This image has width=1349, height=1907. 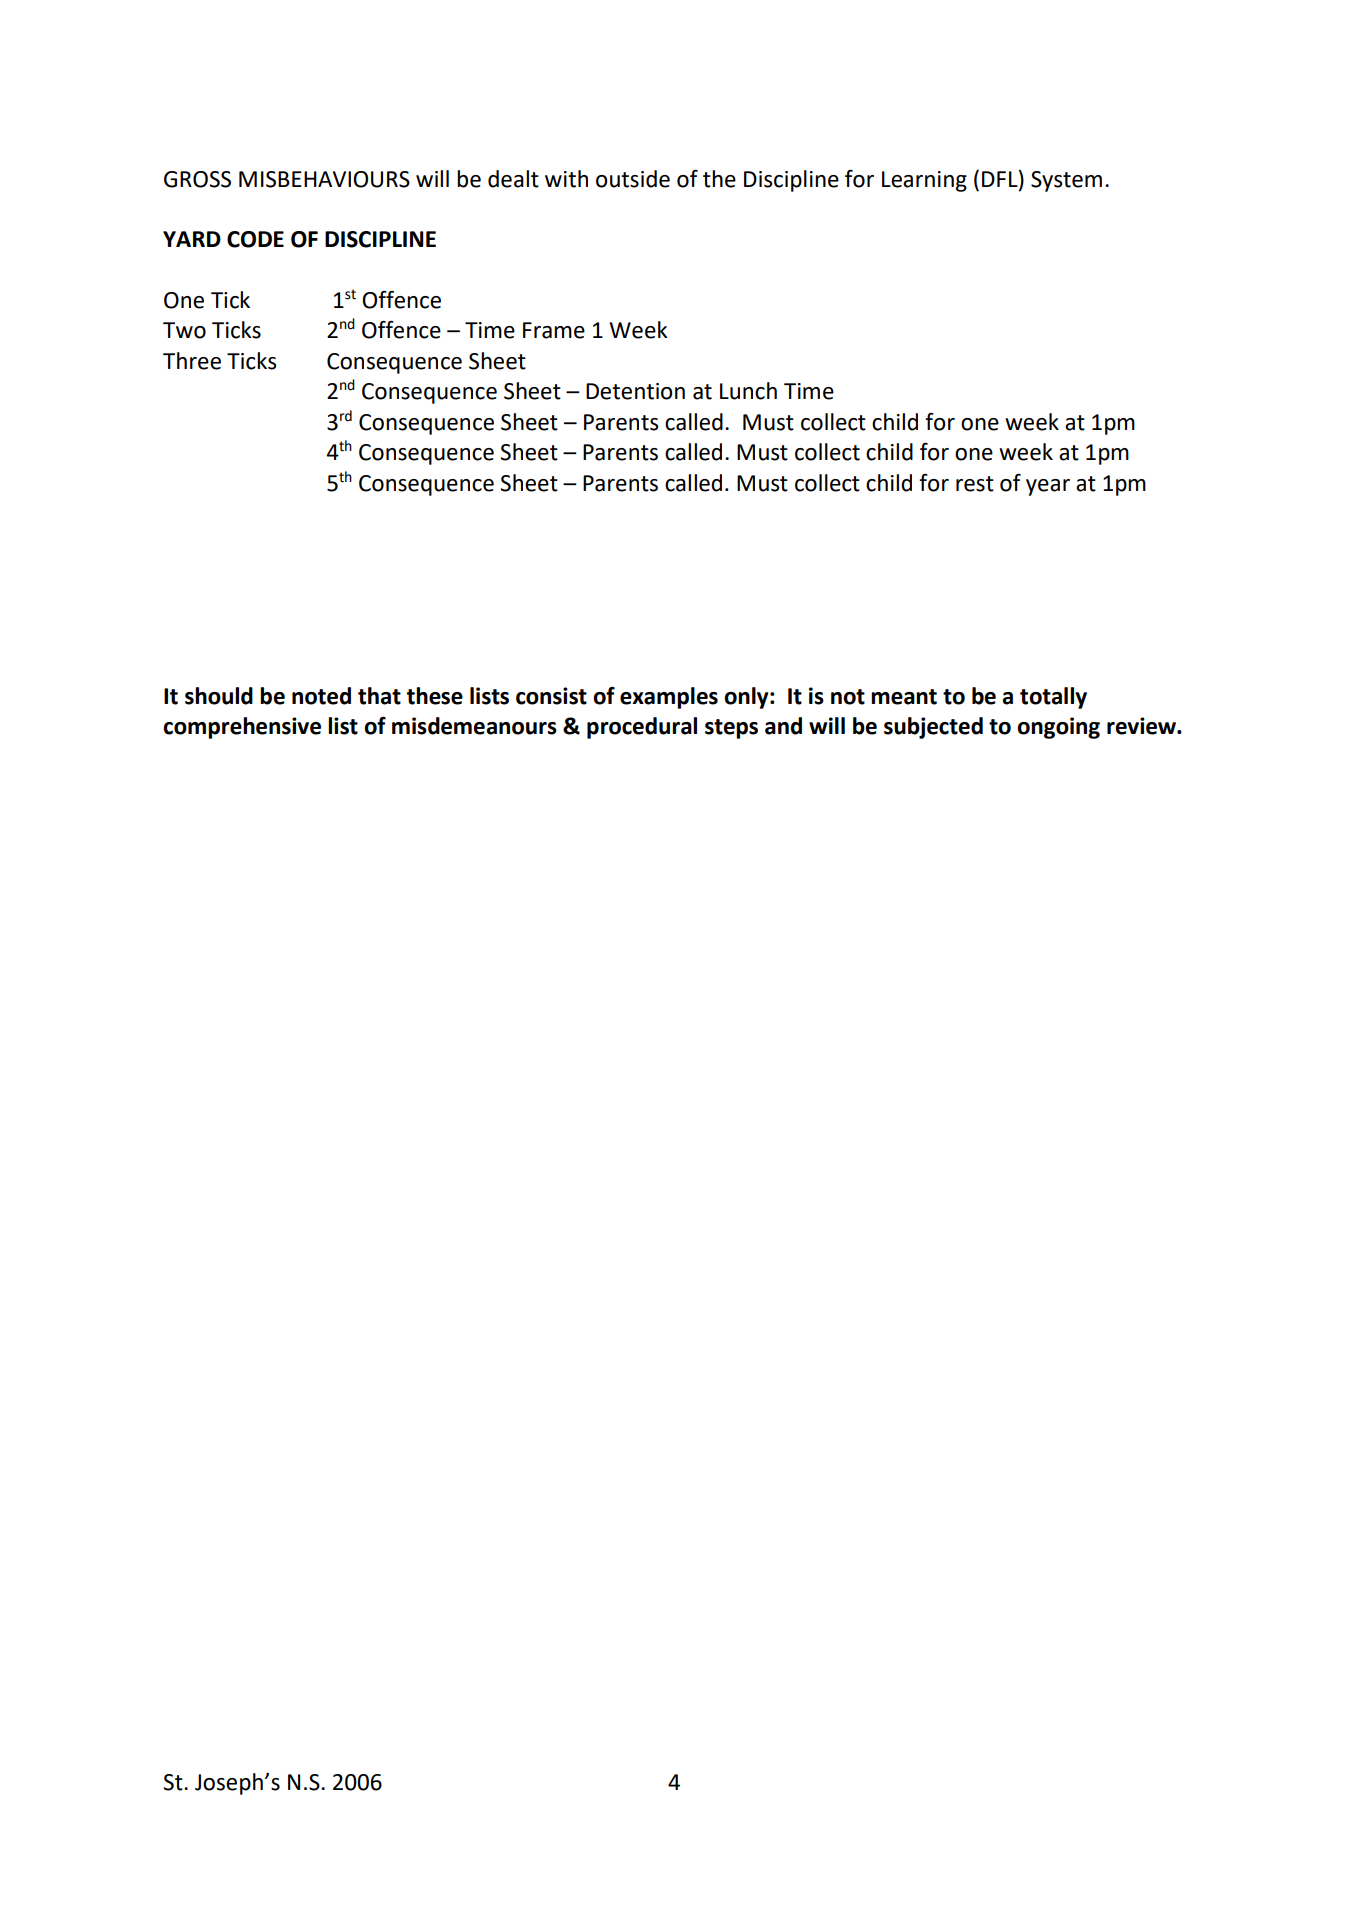 What do you see at coordinates (635, 391) in the image?
I see `Detention` at bounding box center [635, 391].
